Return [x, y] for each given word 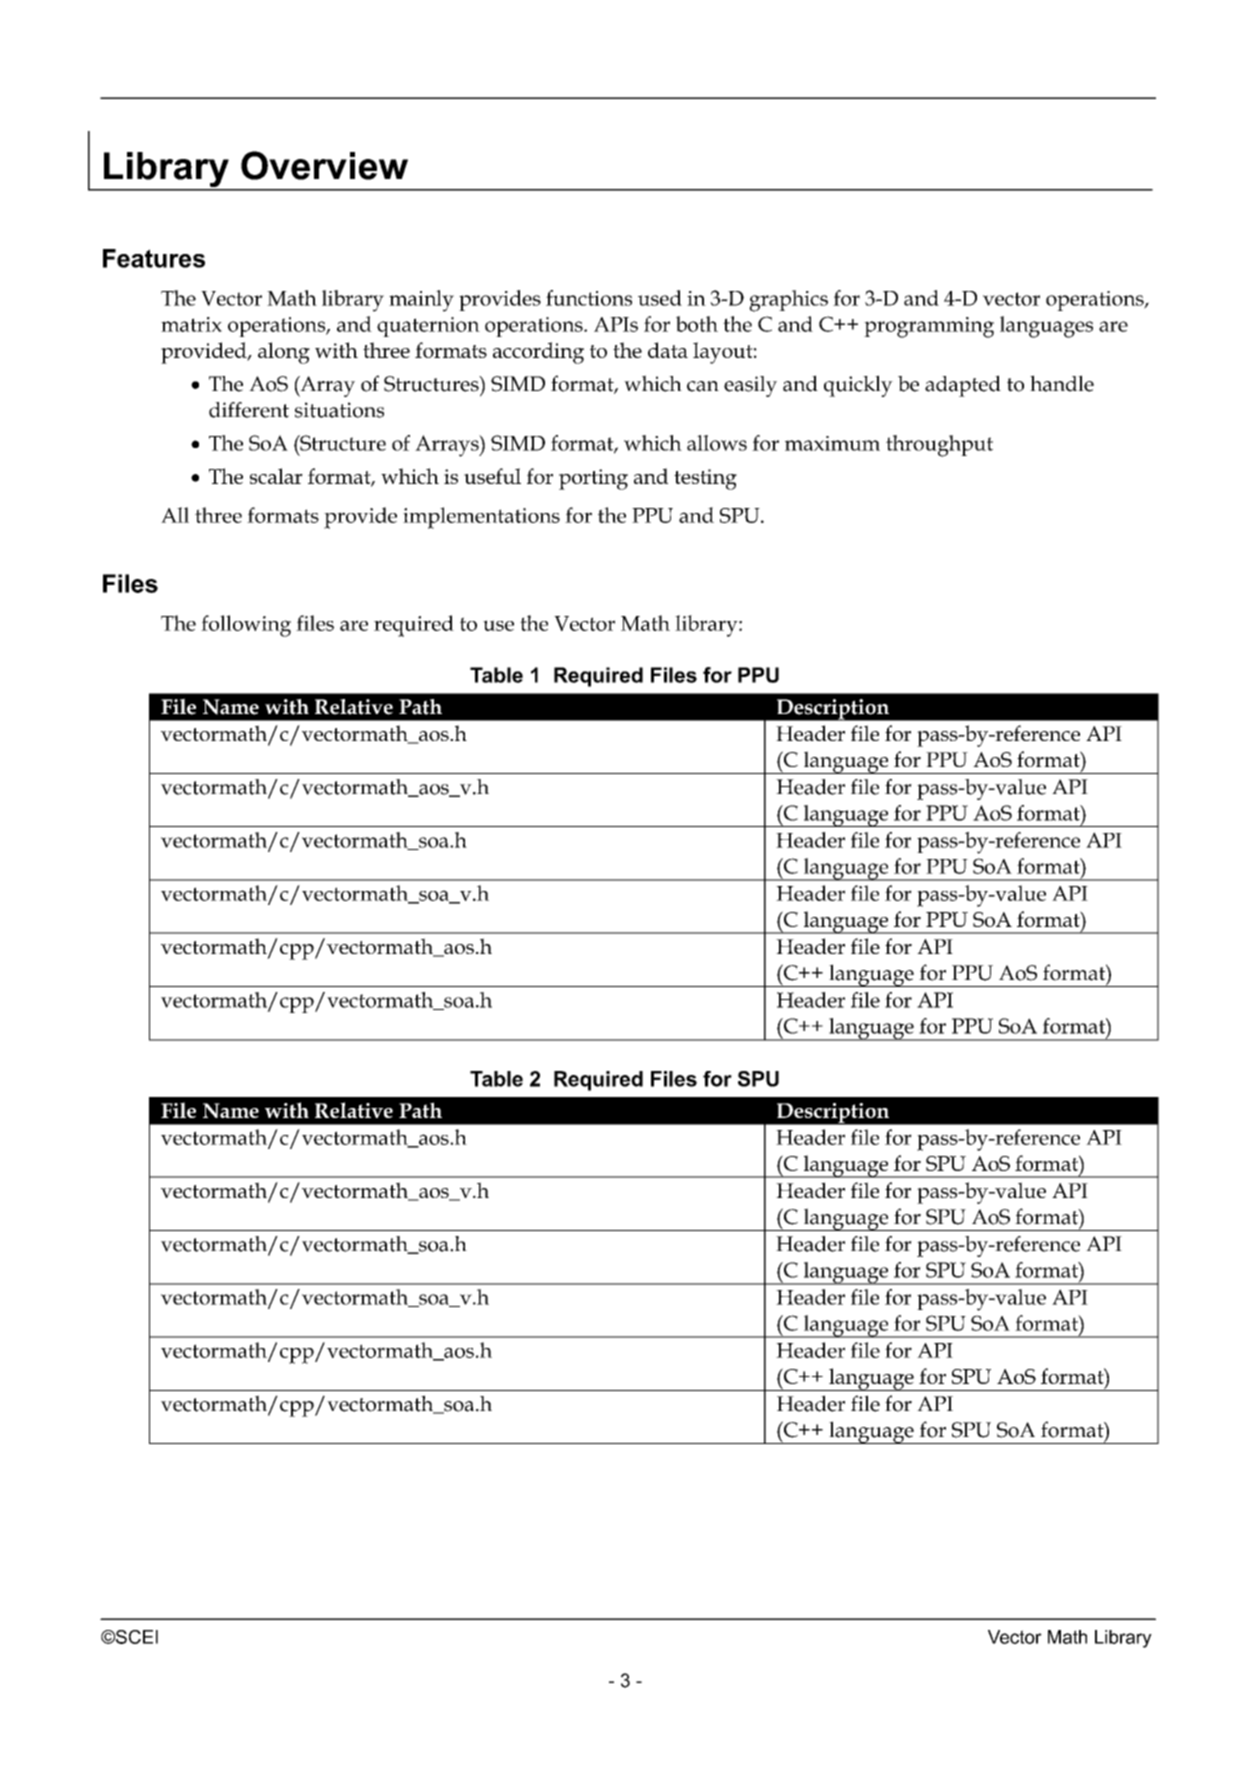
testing [705, 479]
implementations [481, 518]
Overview [324, 165]
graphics [788, 301]
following [246, 626]
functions [589, 298]
